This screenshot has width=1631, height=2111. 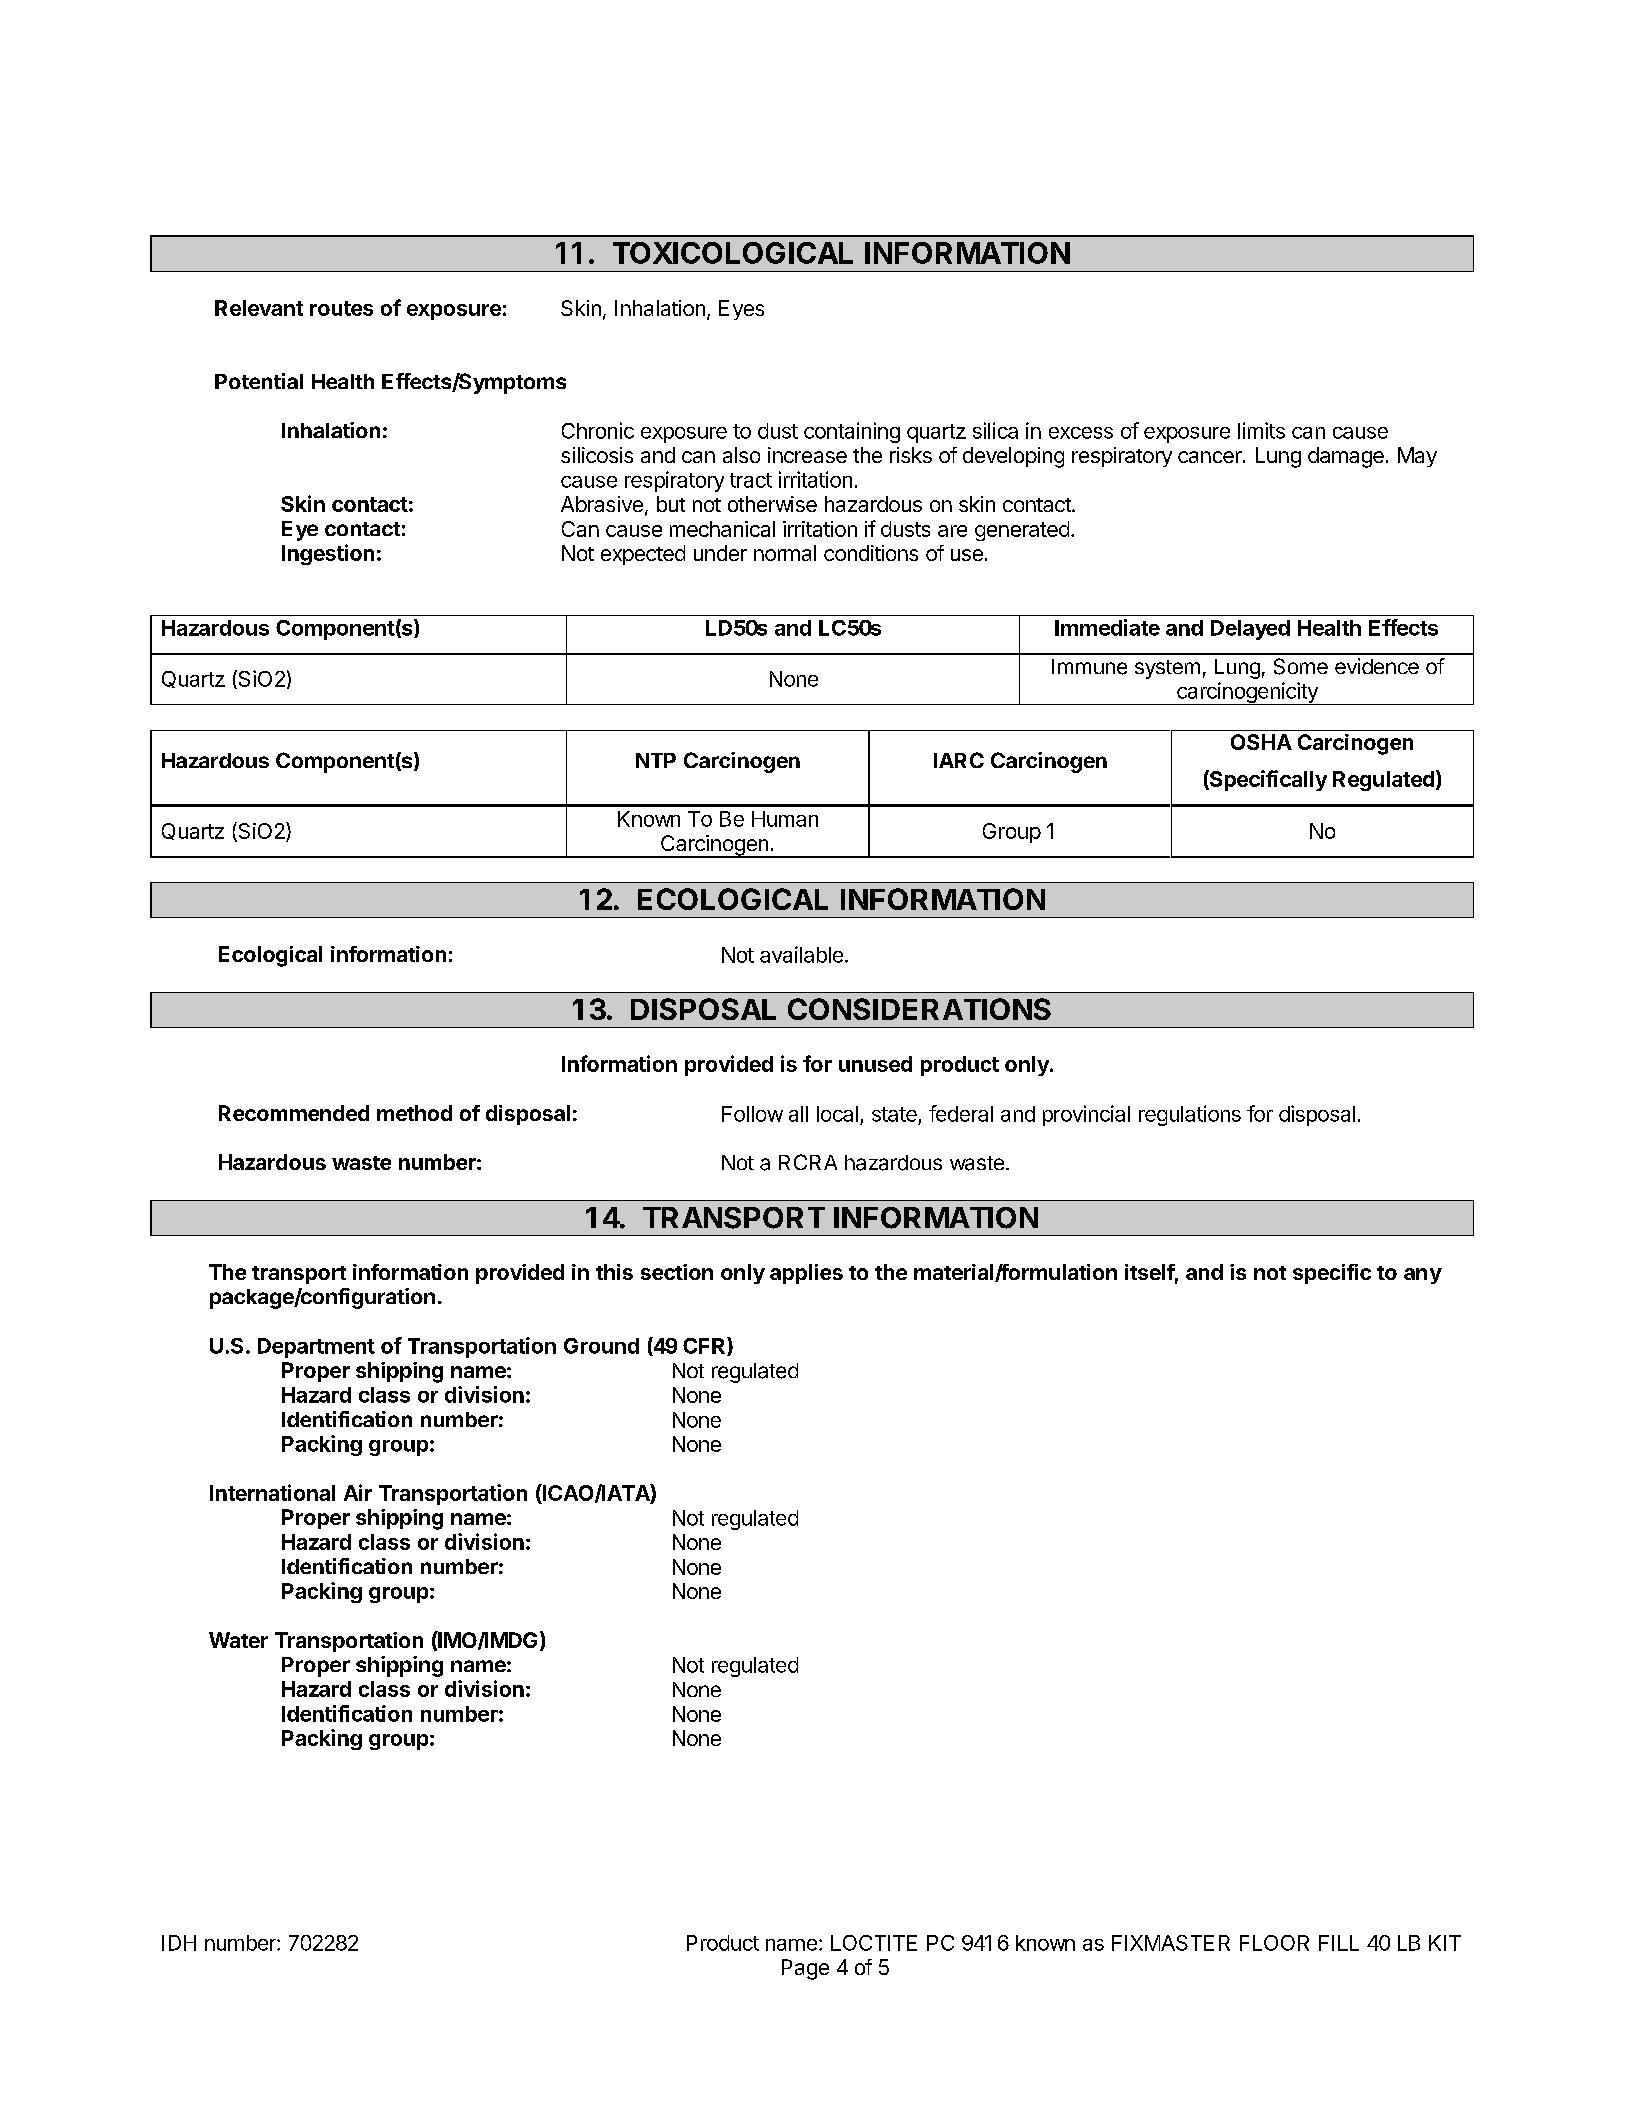 I want to click on Department, so click(x=316, y=1348).
